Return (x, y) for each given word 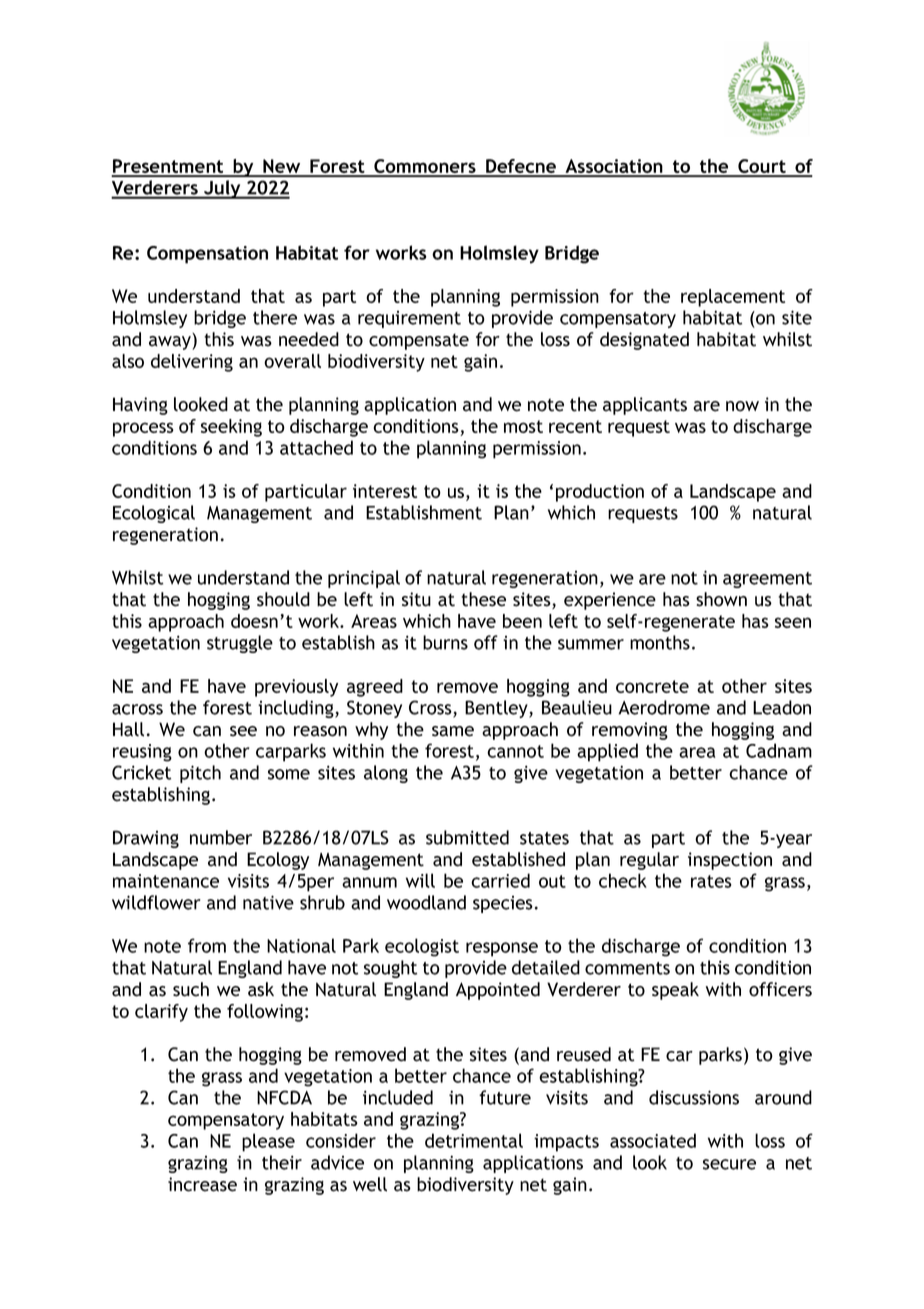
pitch (200, 774)
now (742, 406)
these (483, 599)
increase (202, 1184)
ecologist (422, 947)
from (207, 945)
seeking (231, 428)
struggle (240, 644)
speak (675, 991)
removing (630, 731)
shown (721, 599)
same (453, 731)
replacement (733, 298)
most (523, 426)
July (222, 189)
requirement (409, 319)
